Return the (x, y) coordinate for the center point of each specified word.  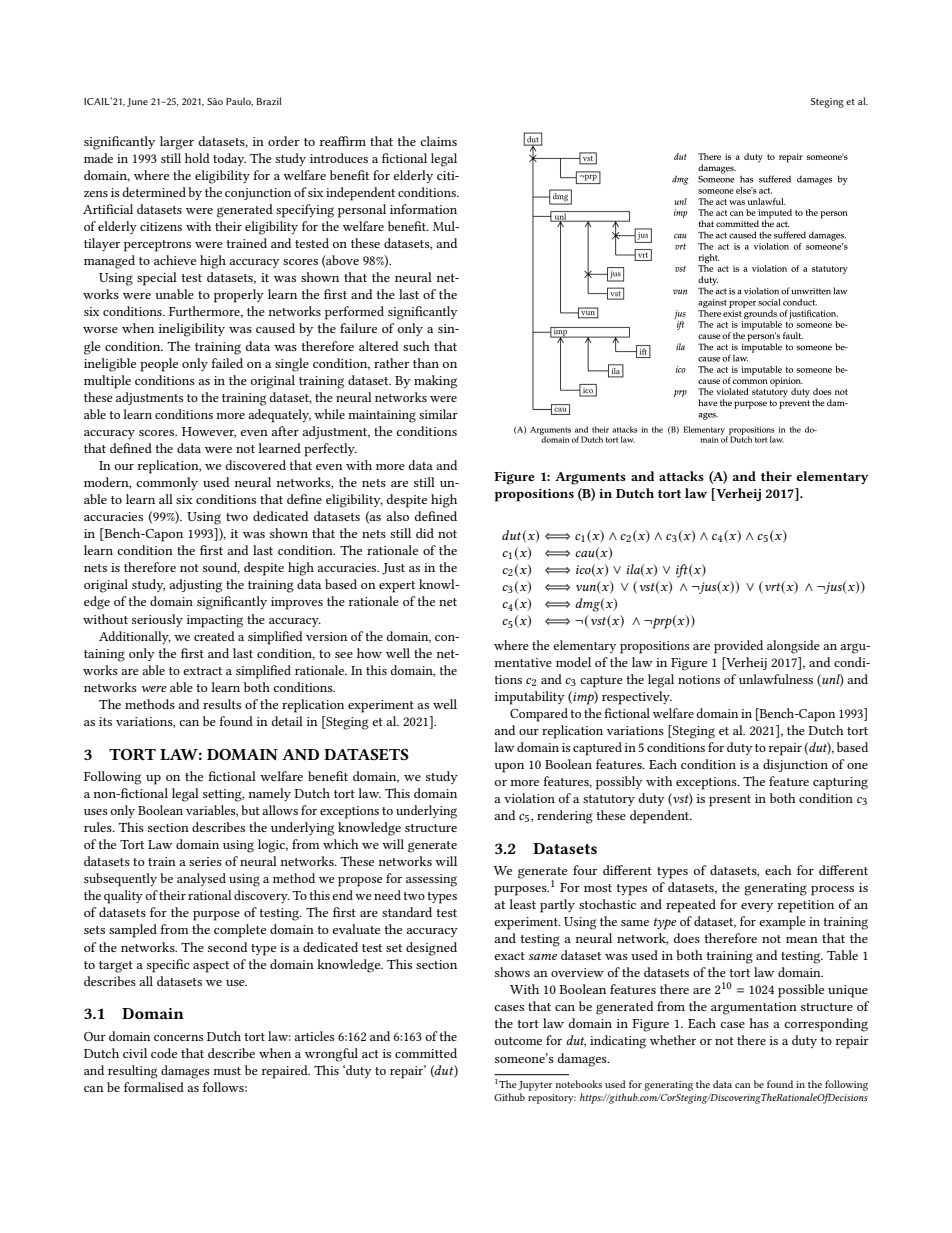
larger (177, 143)
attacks (681, 476)
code (164, 1053)
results (222, 704)
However (209, 432)
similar (438, 414)
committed (426, 1053)
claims (438, 141)
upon (509, 768)
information (423, 209)
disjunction (795, 765)
